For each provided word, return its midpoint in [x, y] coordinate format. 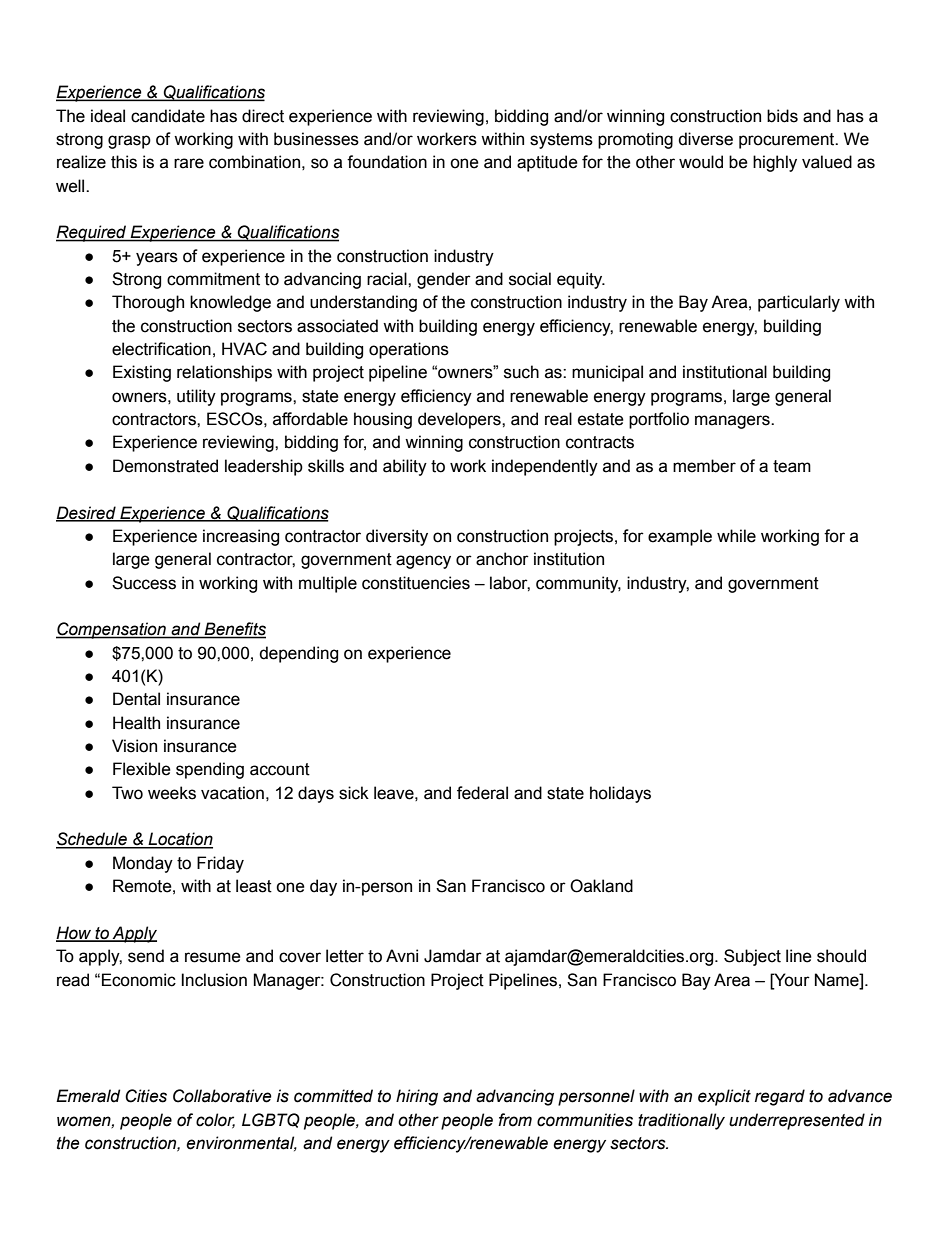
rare [189, 163]
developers [460, 420]
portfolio [659, 420]
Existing [142, 373]
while [736, 536]
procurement [788, 141]
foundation [387, 162]
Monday [143, 864]
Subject [752, 957]
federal [482, 793]
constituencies [416, 583]
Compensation [112, 630]
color [215, 1120]
